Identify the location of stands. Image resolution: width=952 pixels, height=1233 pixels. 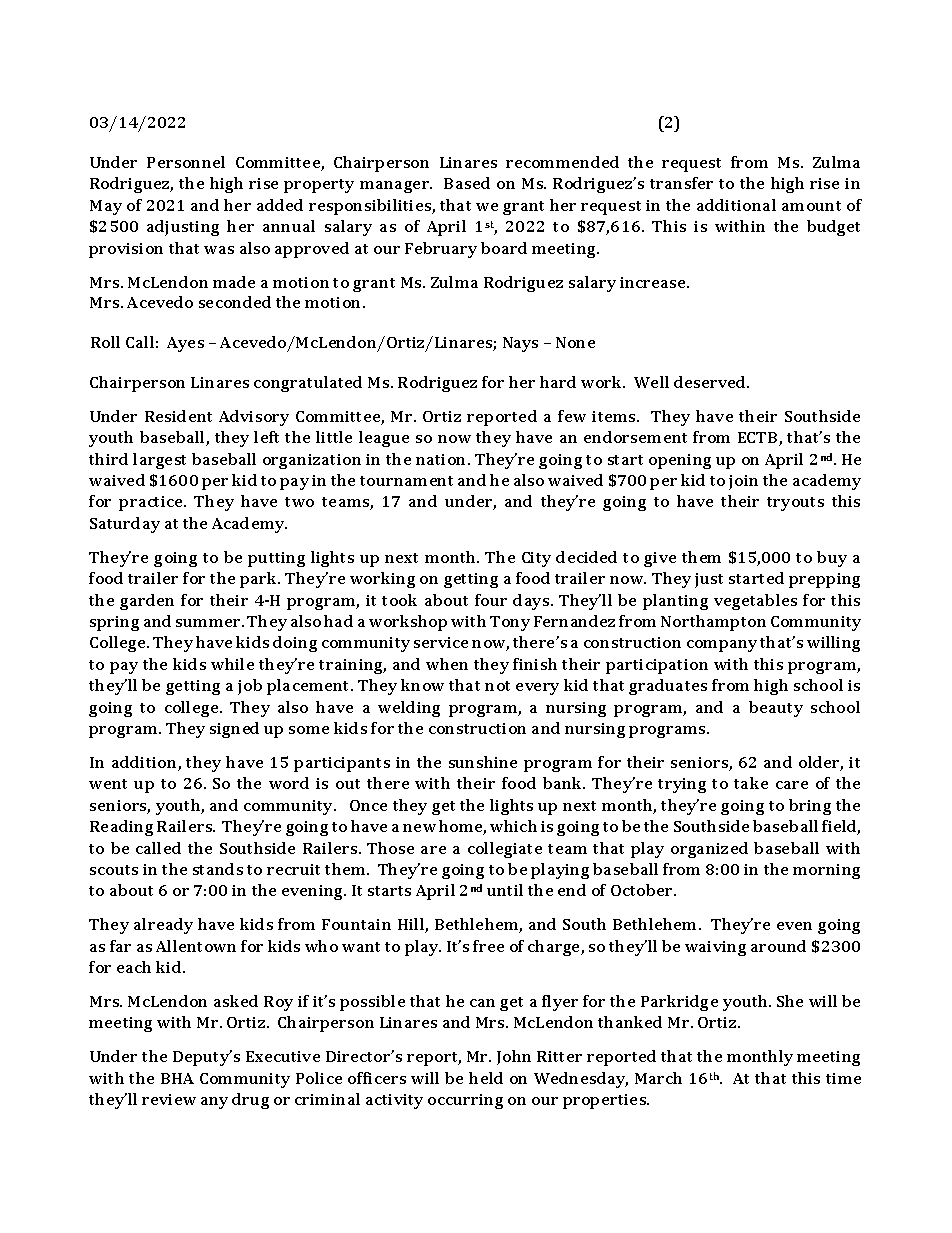
(218, 869).
